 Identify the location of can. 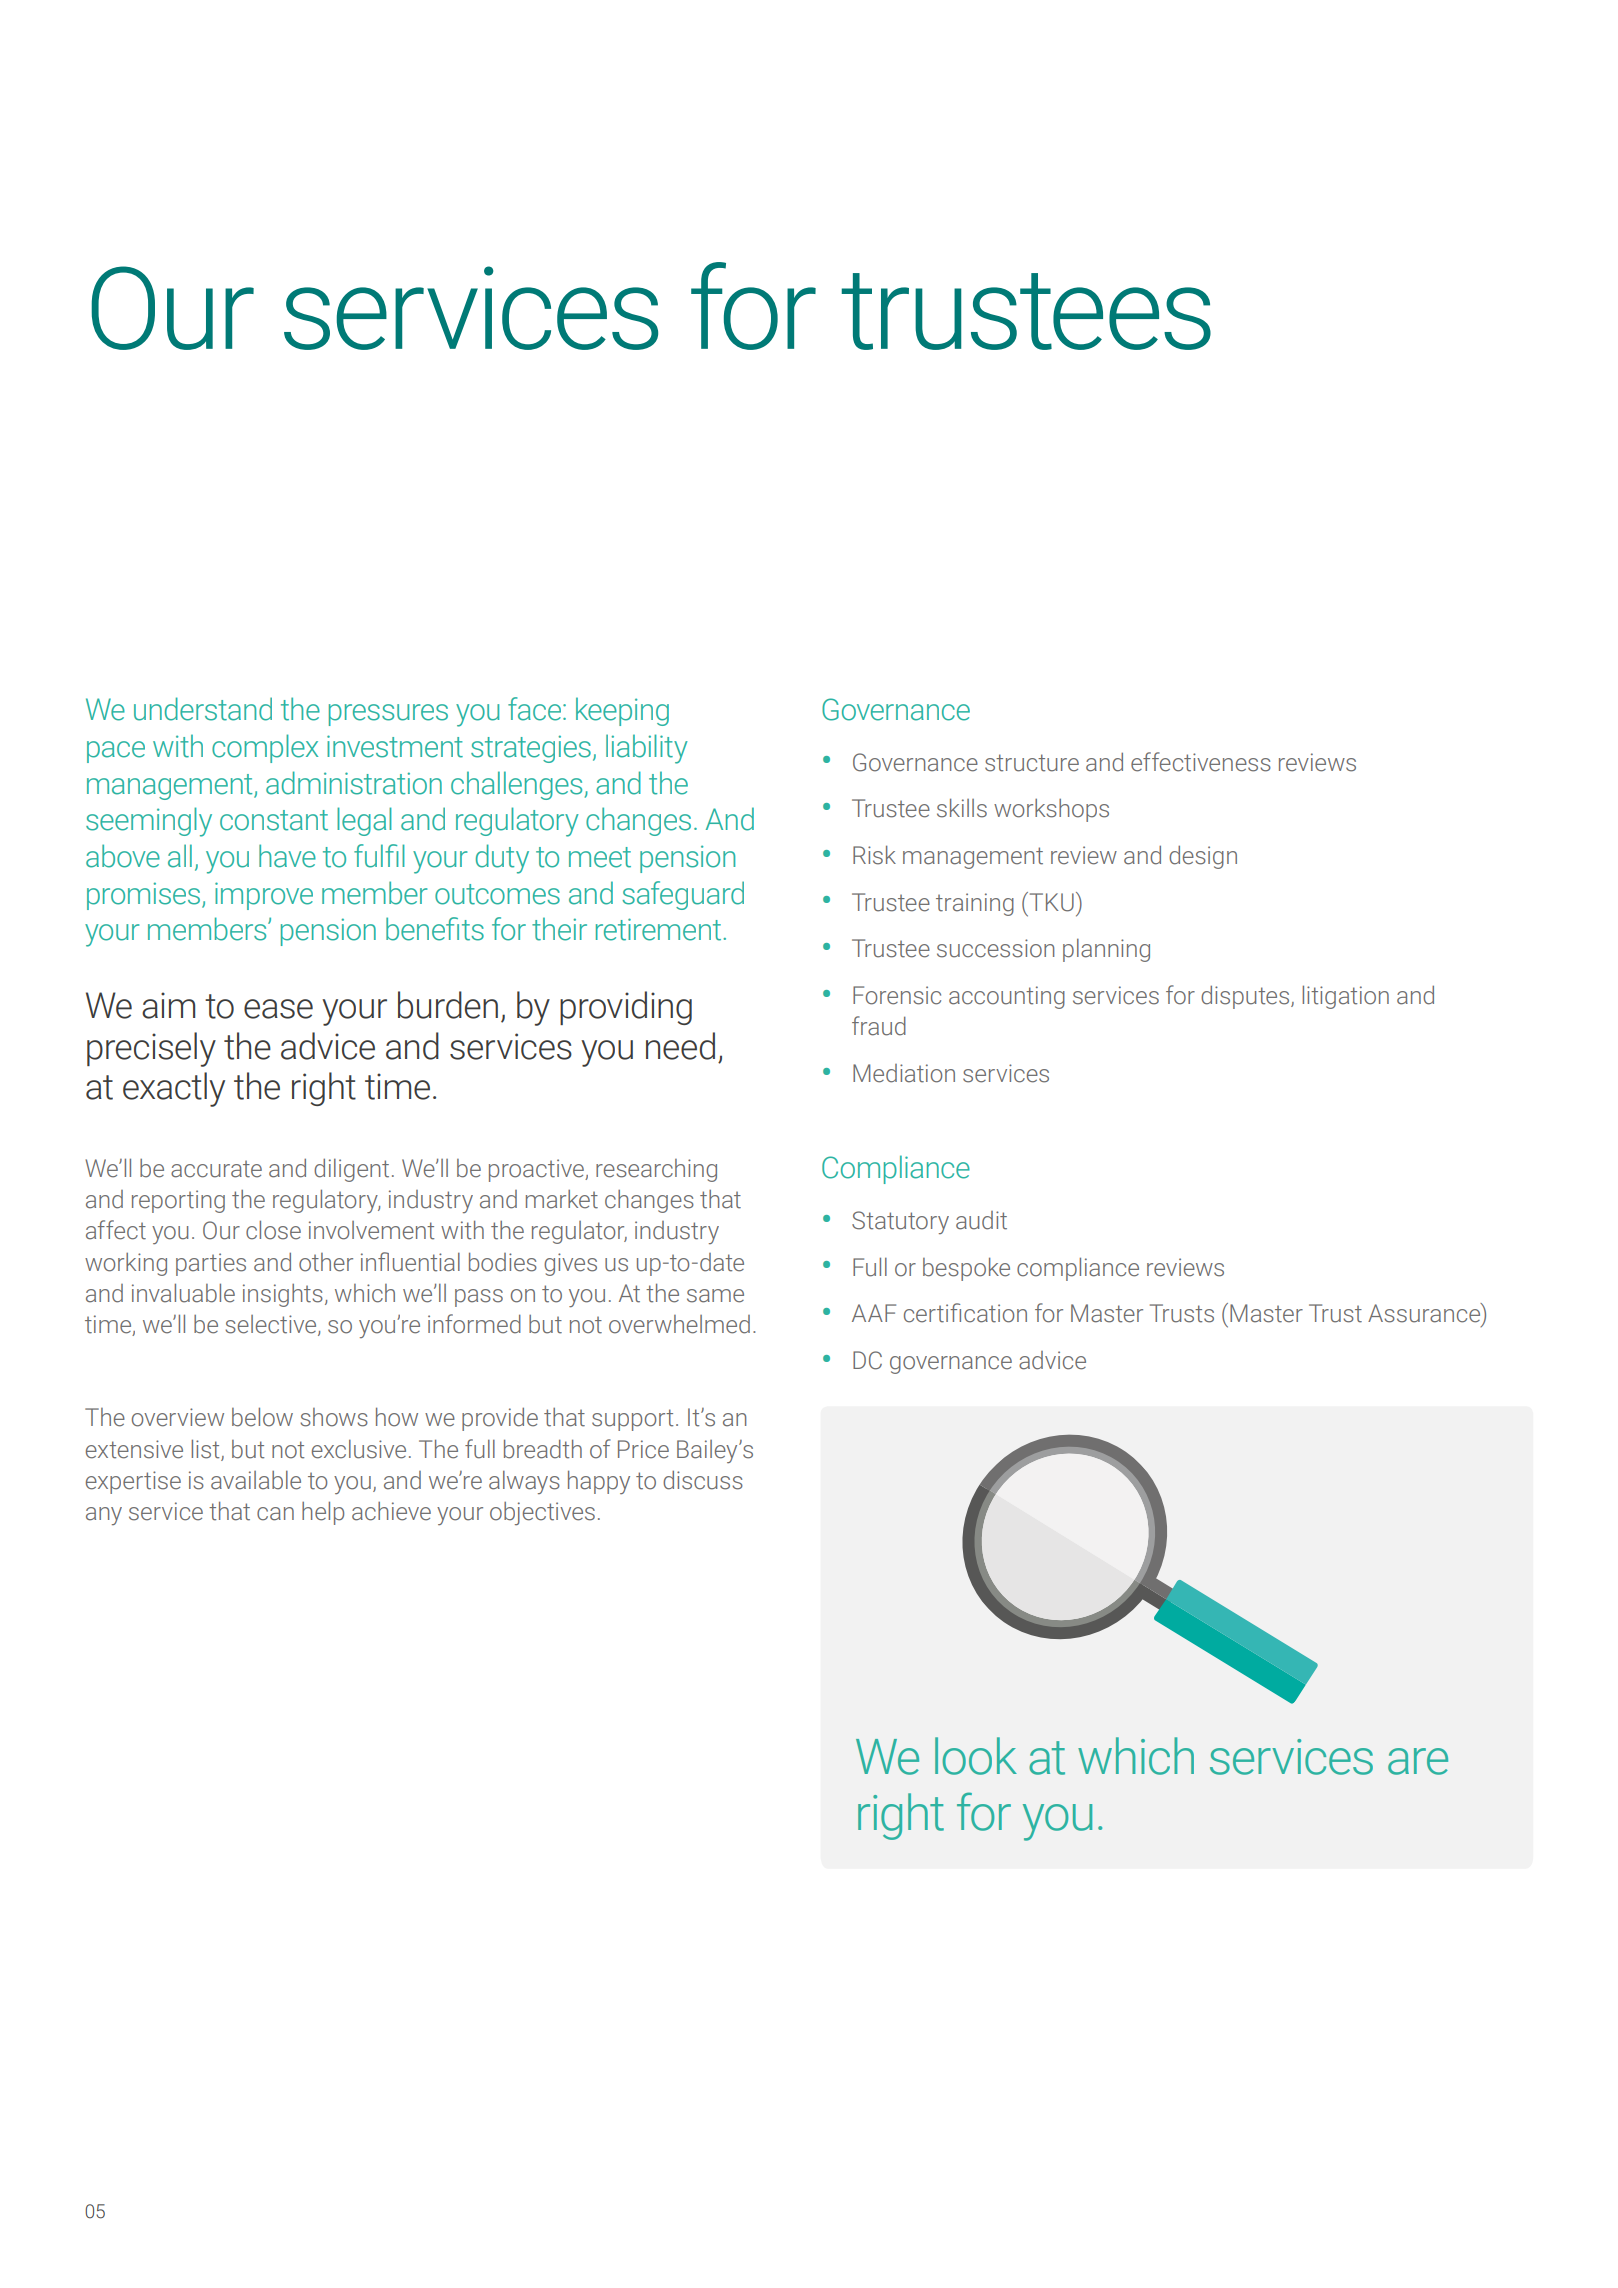
(275, 1514).
